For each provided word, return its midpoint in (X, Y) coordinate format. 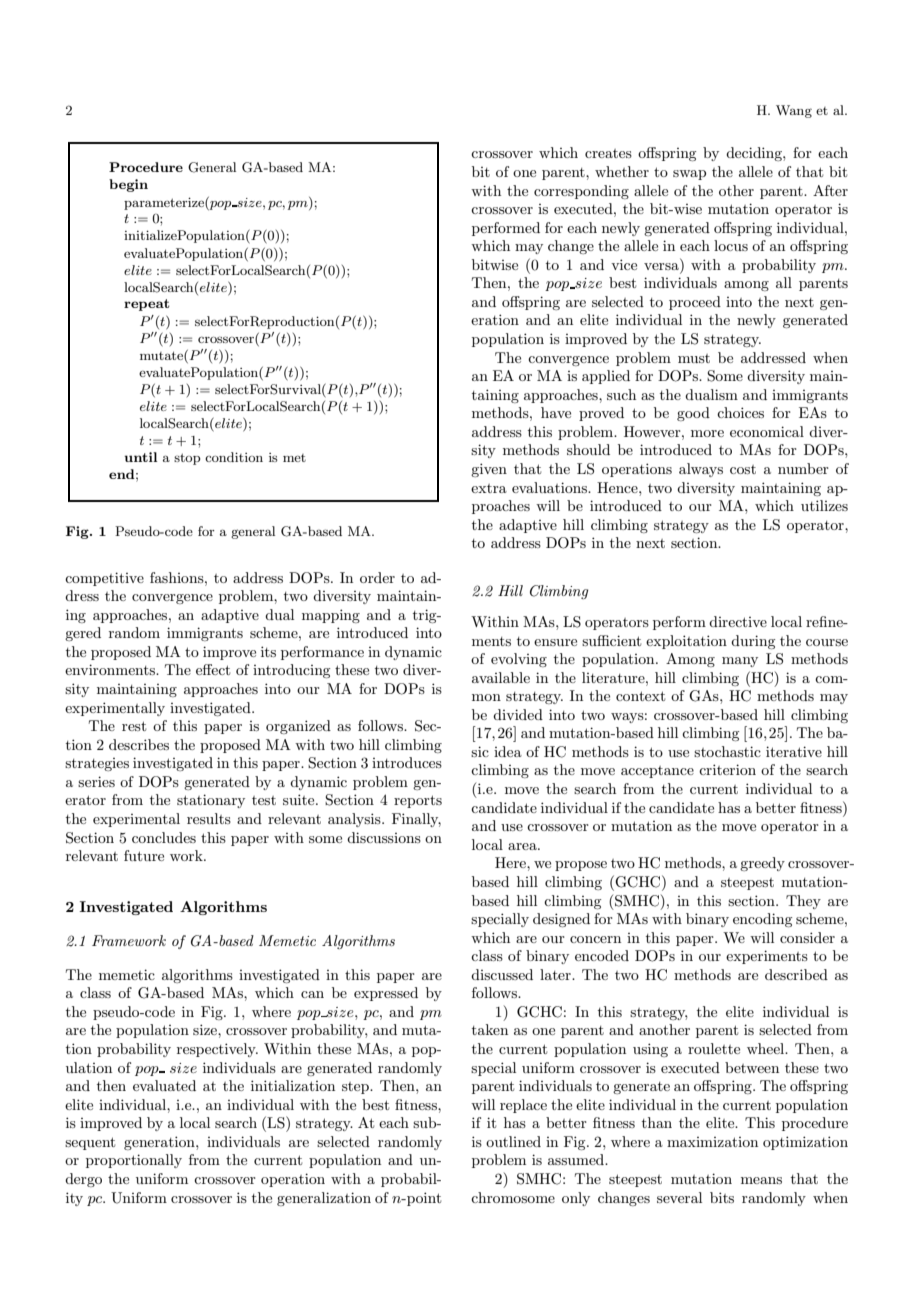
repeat (147, 305)
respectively (217, 1050)
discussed (502, 974)
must (694, 358)
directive (738, 621)
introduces (407, 762)
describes (139, 744)
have (556, 412)
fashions (178, 577)
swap (689, 175)
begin (128, 185)
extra (489, 488)
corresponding (581, 192)
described (796, 974)
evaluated (164, 1085)
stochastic (727, 751)
